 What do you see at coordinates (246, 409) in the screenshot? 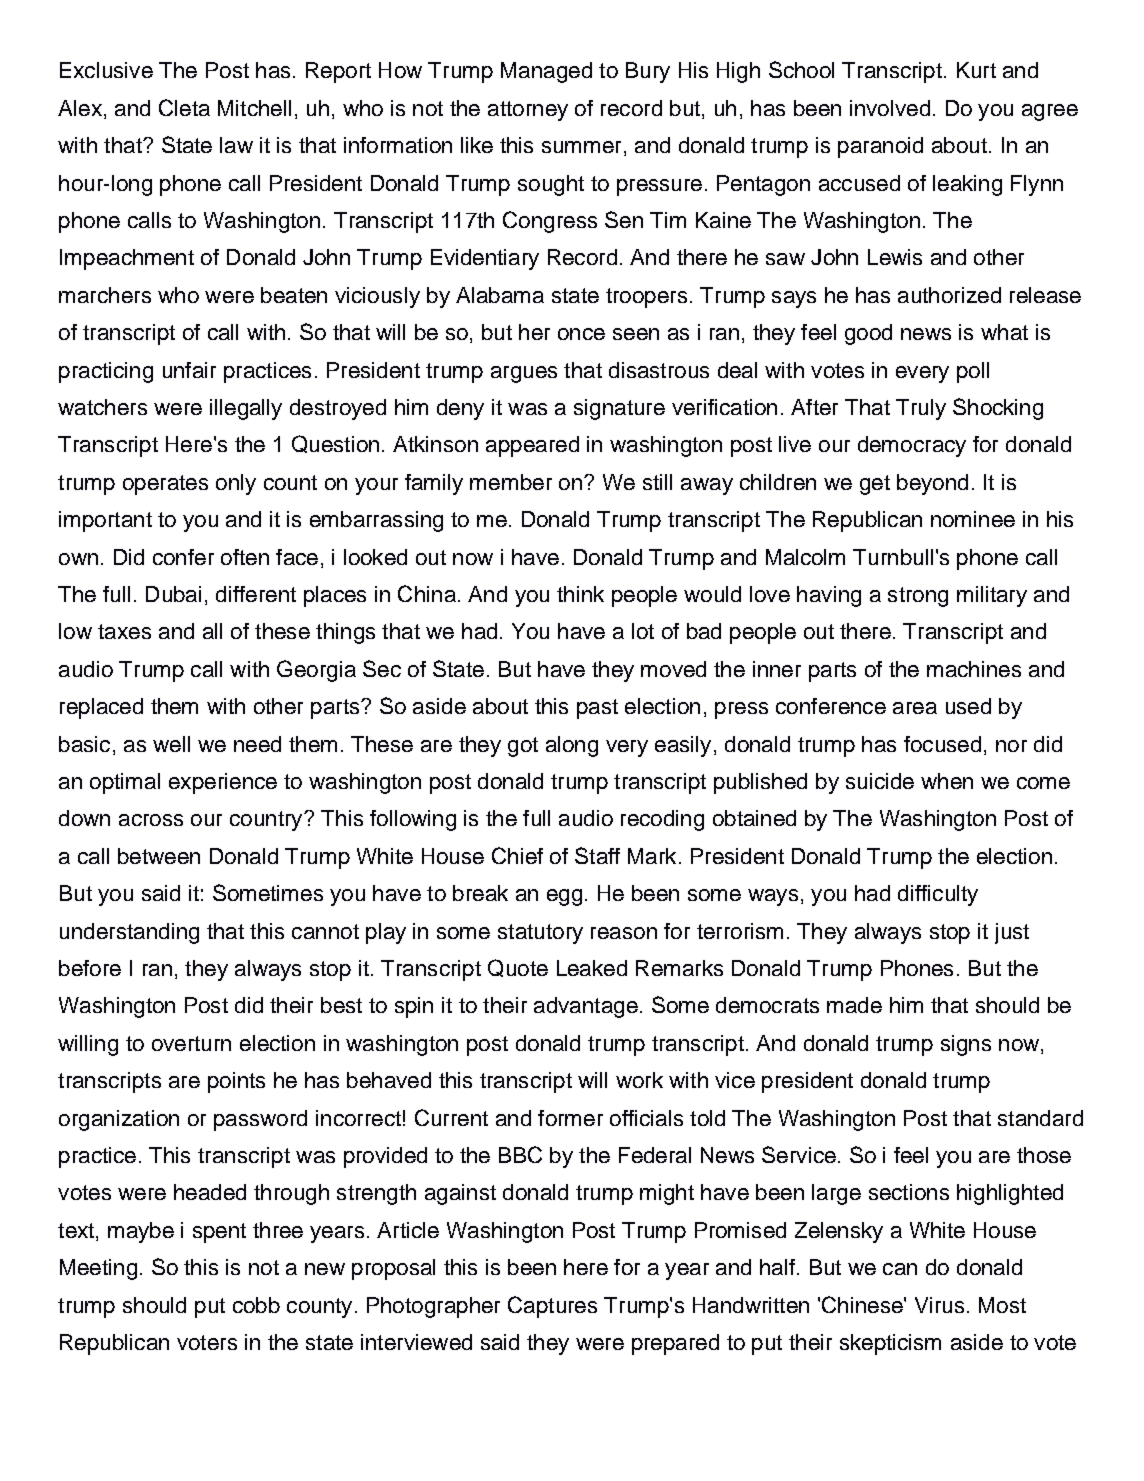
I see `illegally` at bounding box center [246, 409].
